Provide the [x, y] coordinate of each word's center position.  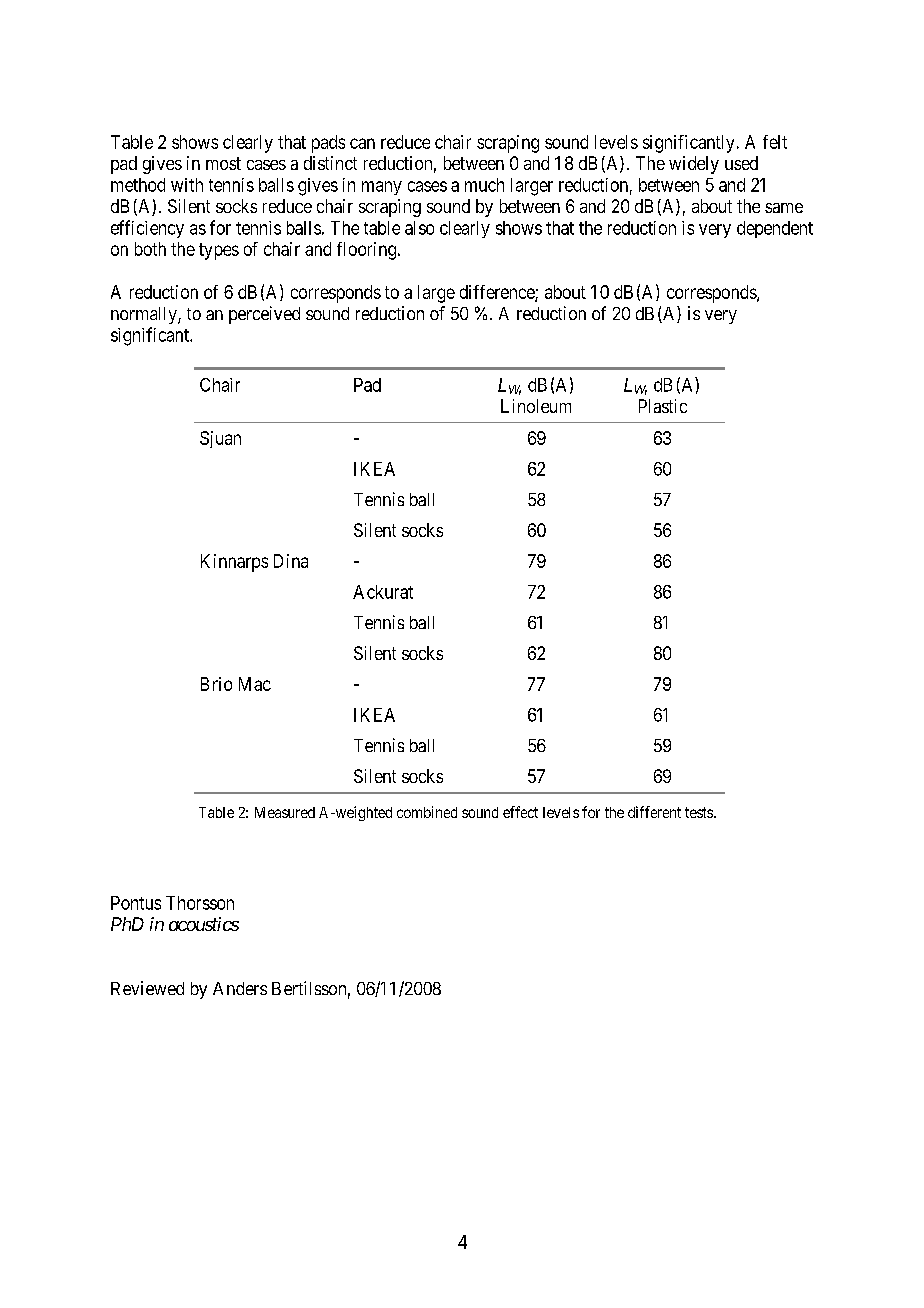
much [484, 185]
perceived [264, 315]
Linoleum [536, 406]
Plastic [663, 406]
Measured [285, 812]
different [654, 812]
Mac [255, 684]
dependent [775, 229]
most [223, 163]
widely [694, 165]
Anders [240, 988]
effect [520, 812]
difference [498, 293]
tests [699, 812]
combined [427, 812]
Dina [291, 561]
